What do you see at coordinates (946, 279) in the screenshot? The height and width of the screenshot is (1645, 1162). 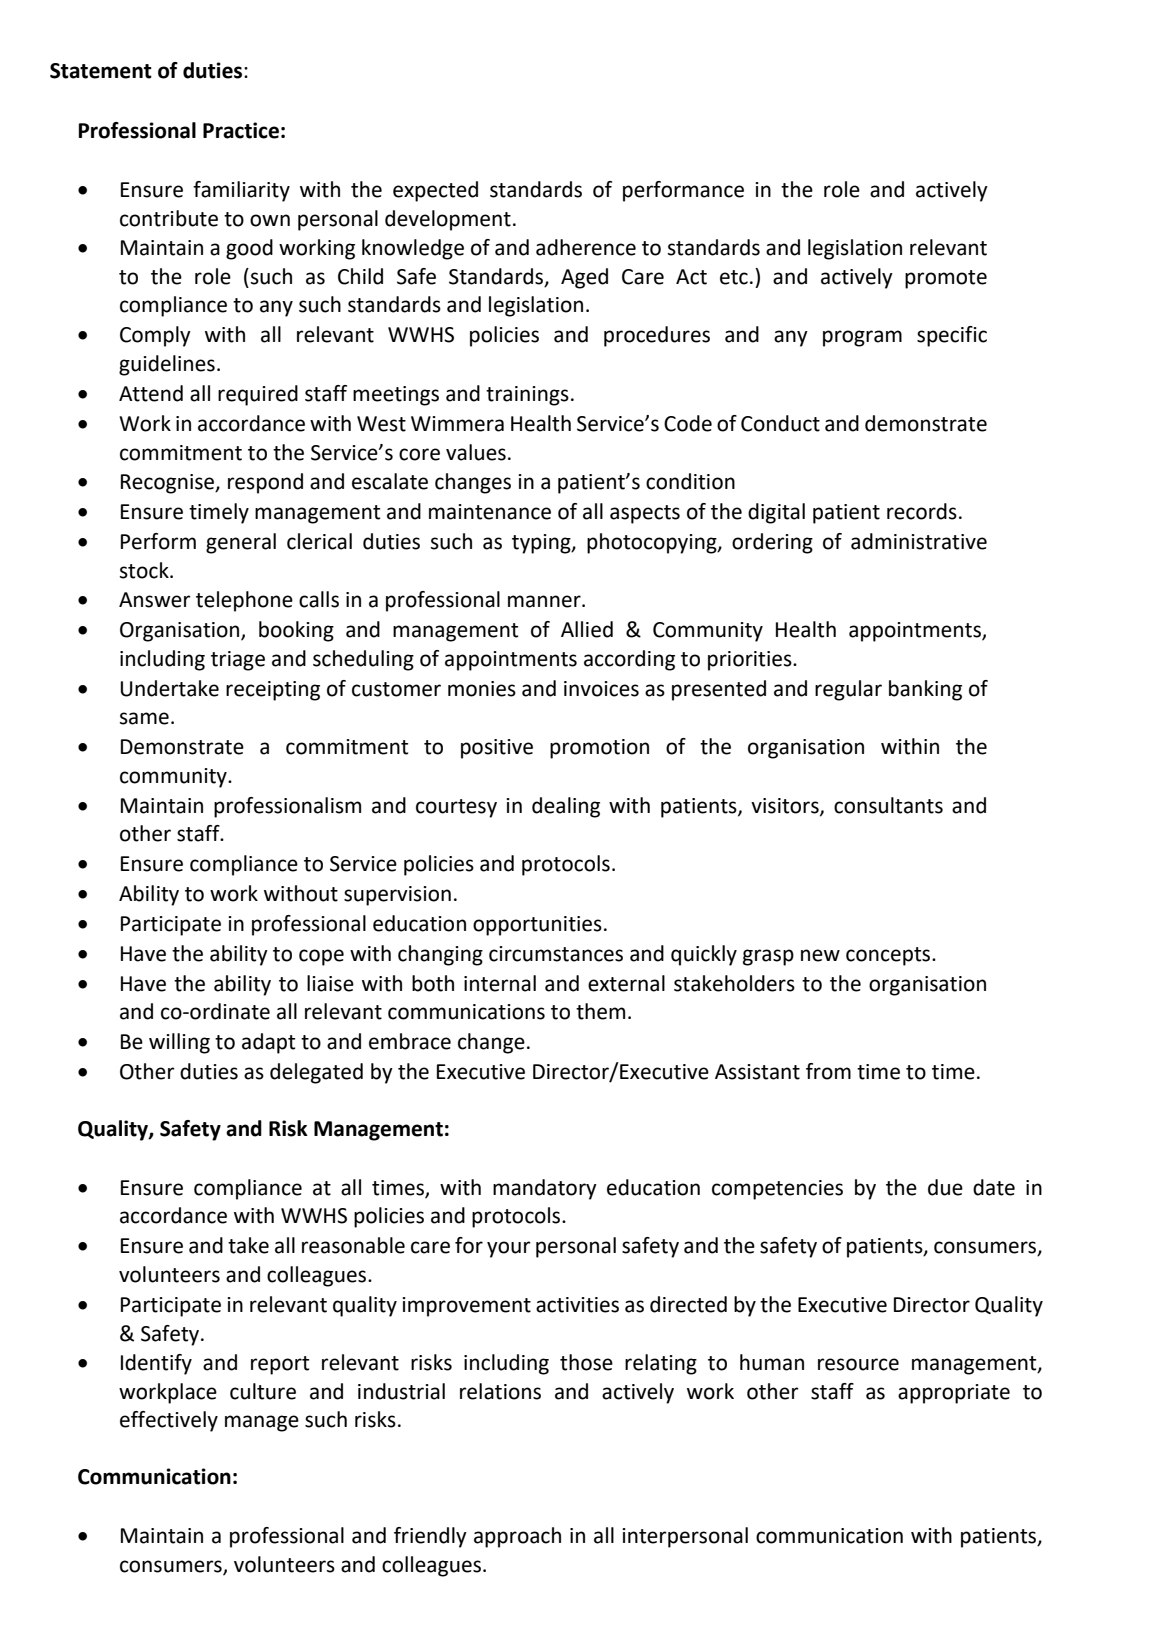 I see `promote` at bounding box center [946, 279].
